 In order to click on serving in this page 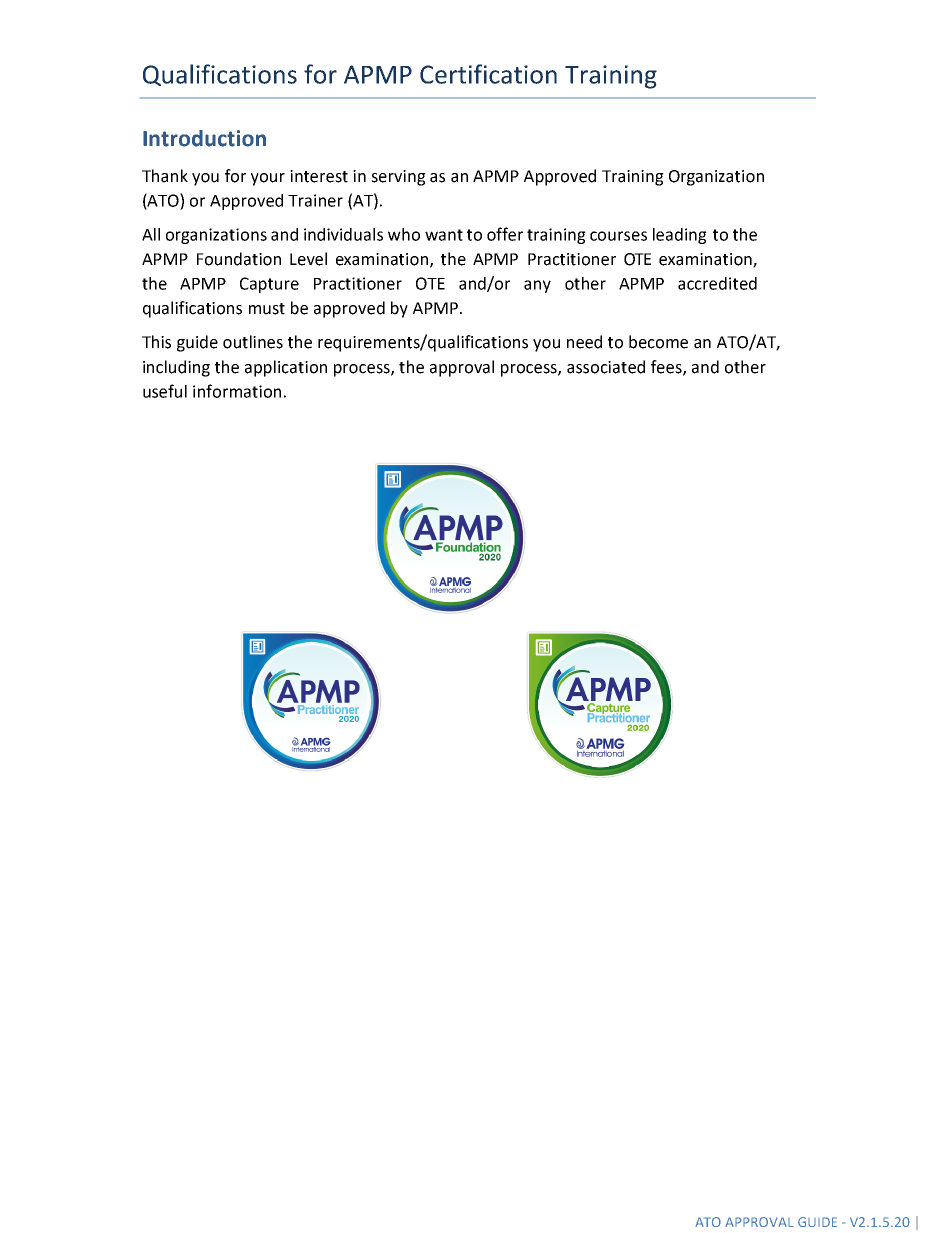, I will do `click(398, 178)`.
